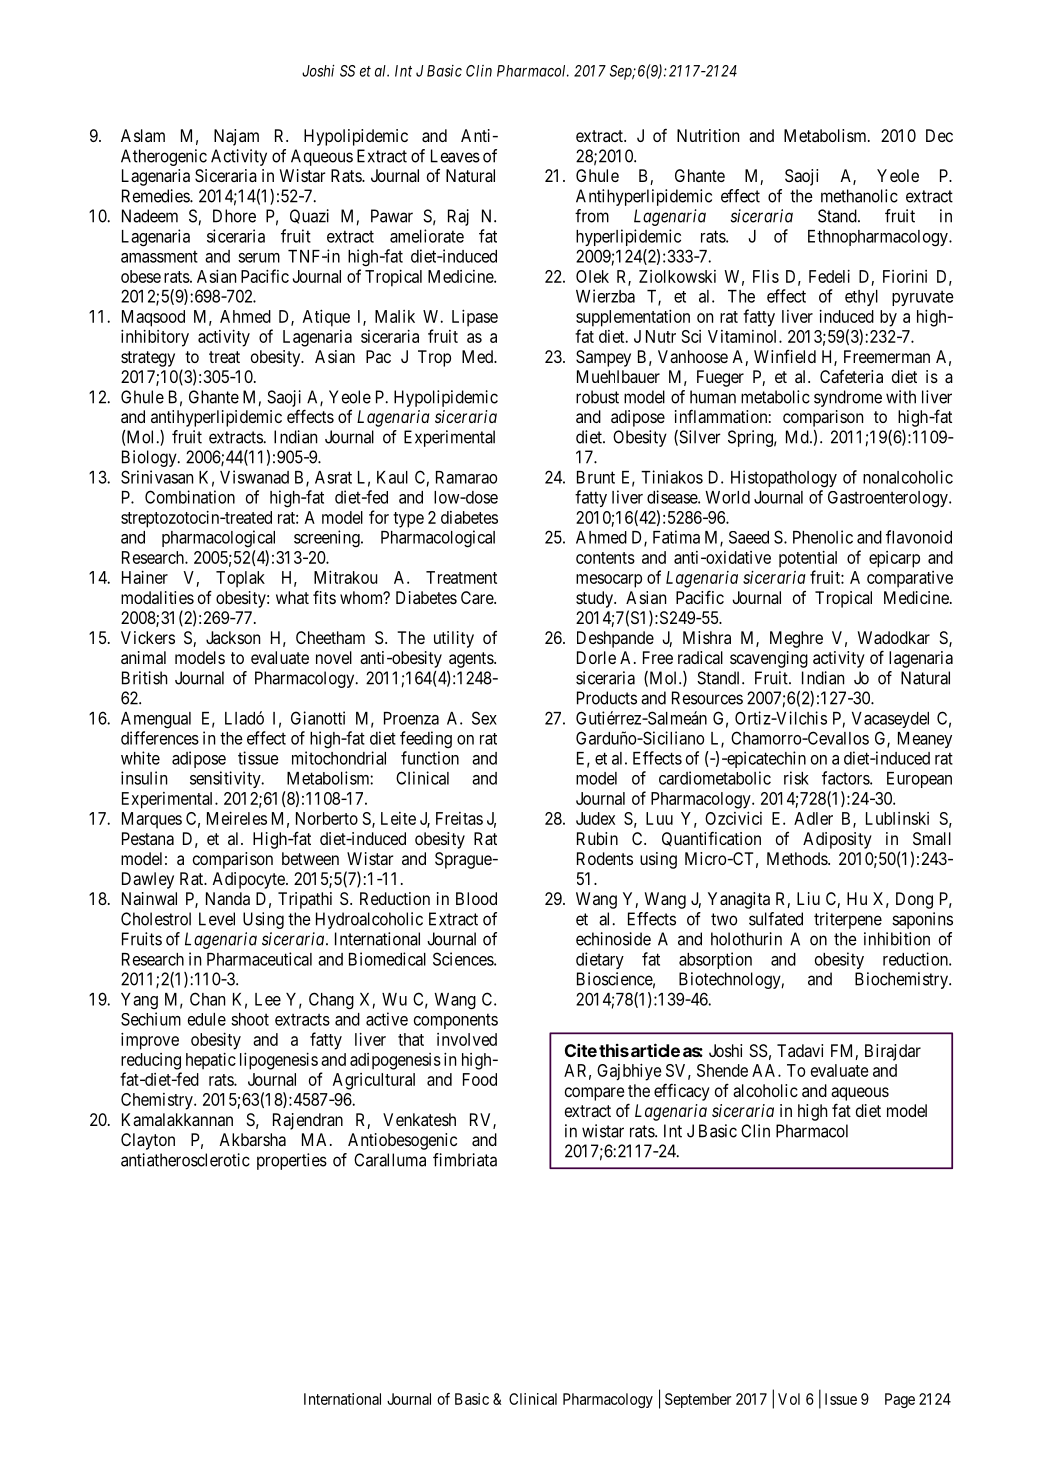 The image size is (1039, 1470). What do you see at coordinates (156, 196) in the screenshot?
I see `Remedies` at bounding box center [156, 196].
